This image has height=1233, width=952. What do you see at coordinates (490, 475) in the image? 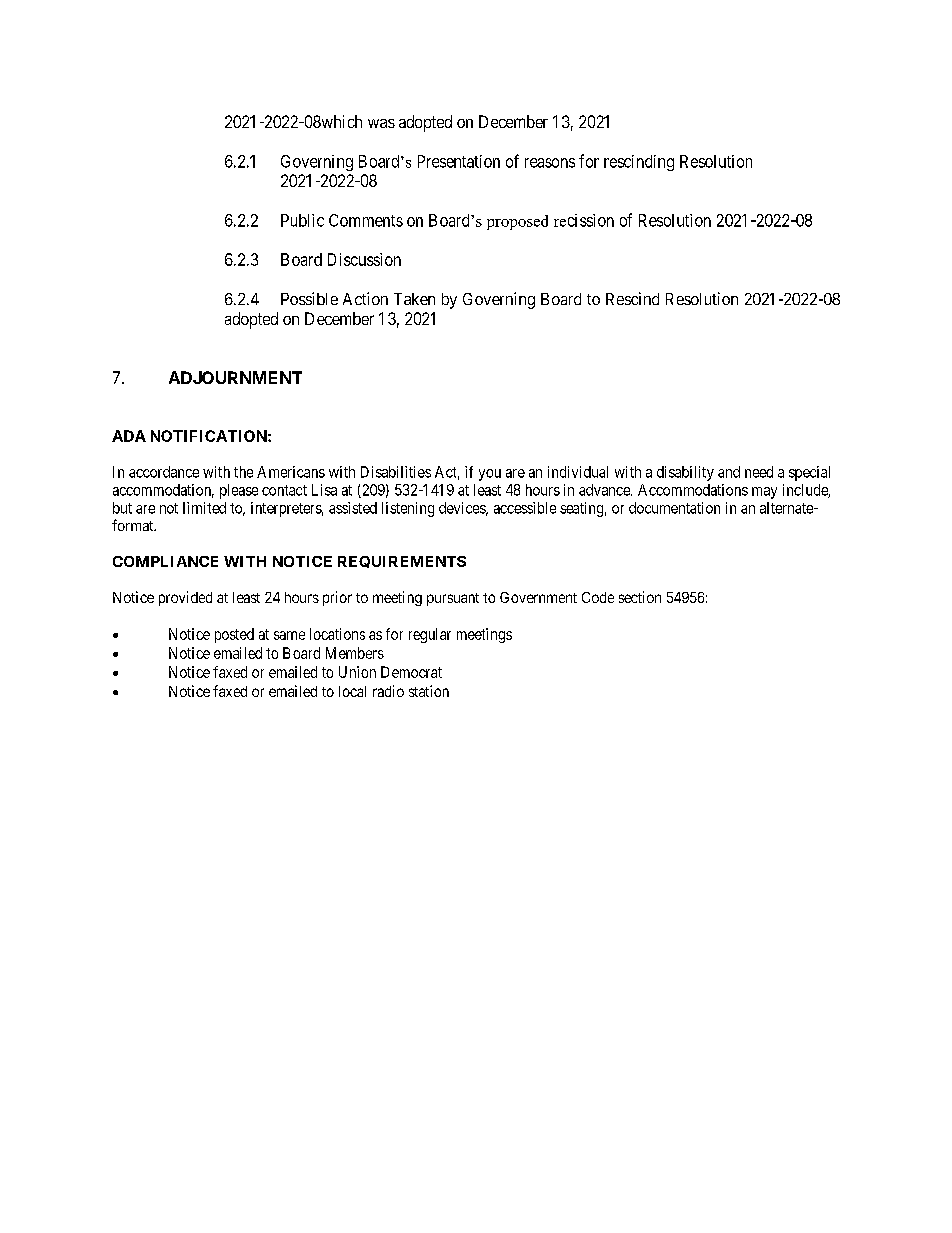
I see `you` at bounding box center [490, 475].
